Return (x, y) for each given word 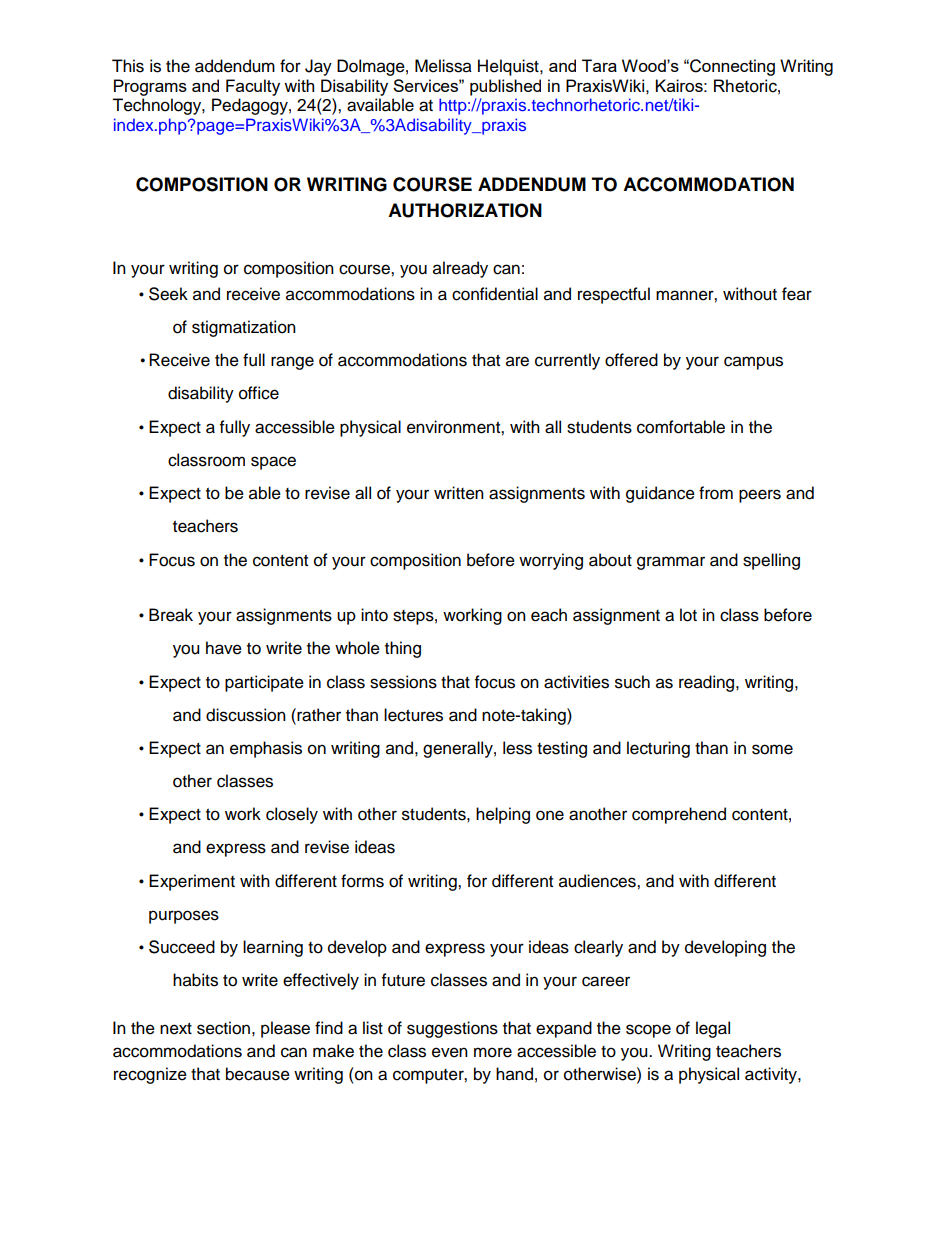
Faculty (253, 87)
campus (753, 363)
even (450, 1052)
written (459, 493)
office (259, 393)
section (223, 1028)
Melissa (443, 66)
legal (713, 1029)
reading (708, 683)
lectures (413, 715)
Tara (599, 65)
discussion (246, 715)
